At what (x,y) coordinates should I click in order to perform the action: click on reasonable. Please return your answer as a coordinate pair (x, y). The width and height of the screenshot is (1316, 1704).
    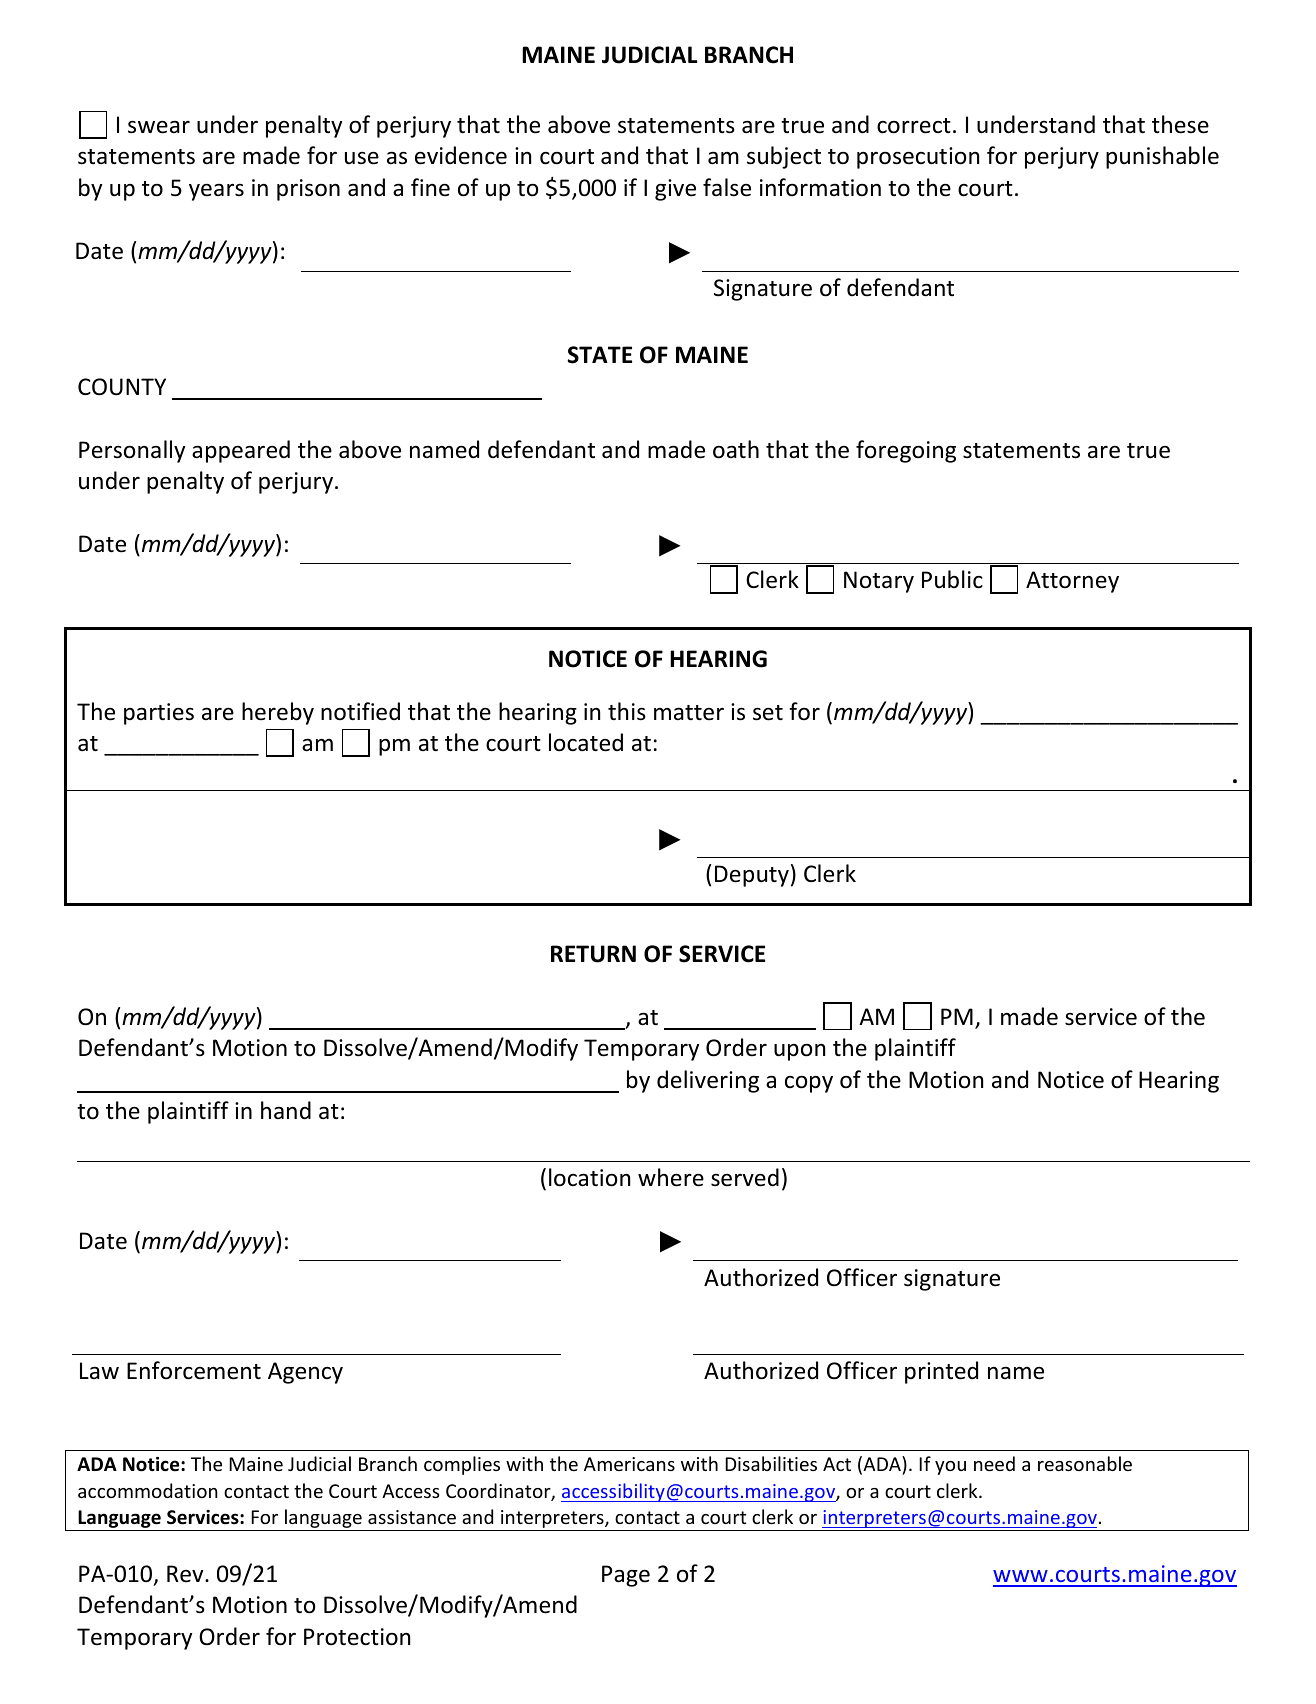
    Looking at the image, I should click on (1085, 1463).
